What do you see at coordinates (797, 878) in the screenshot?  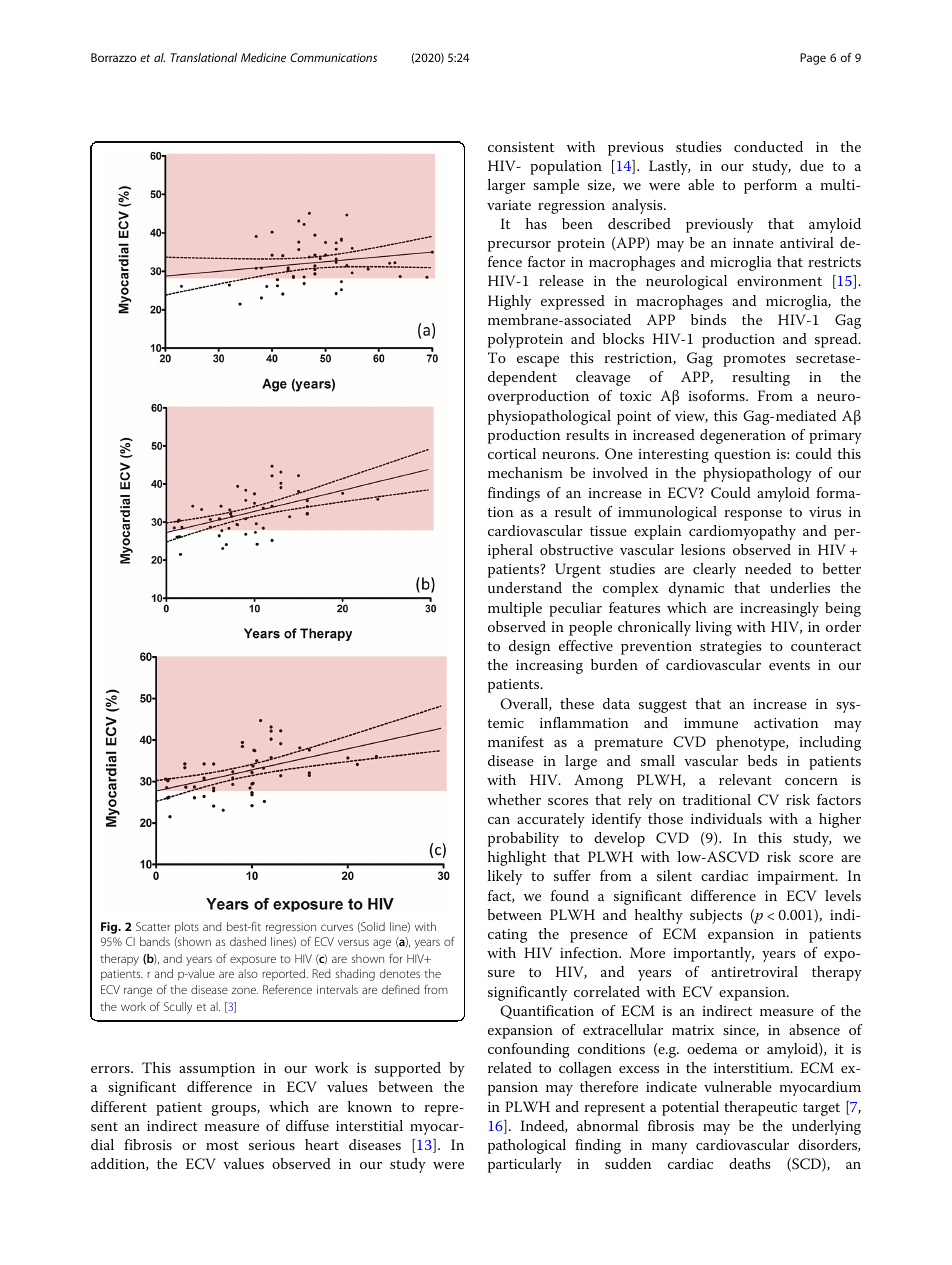 I see `impairment` at bounding box center [797, 878].
